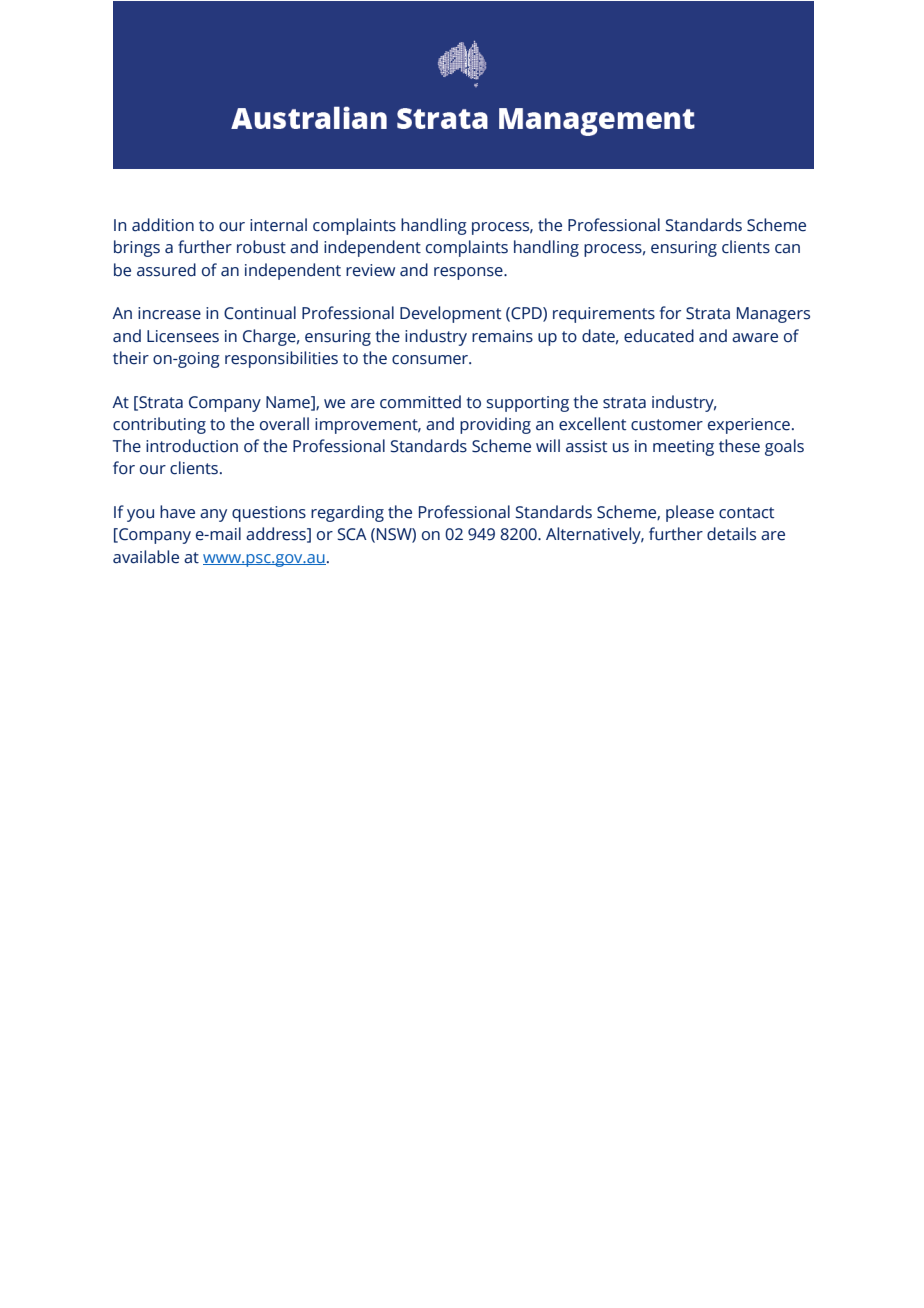 The width and height of the screenshot is (924, 1308). I want to click on Managers, so click(773, 315).
